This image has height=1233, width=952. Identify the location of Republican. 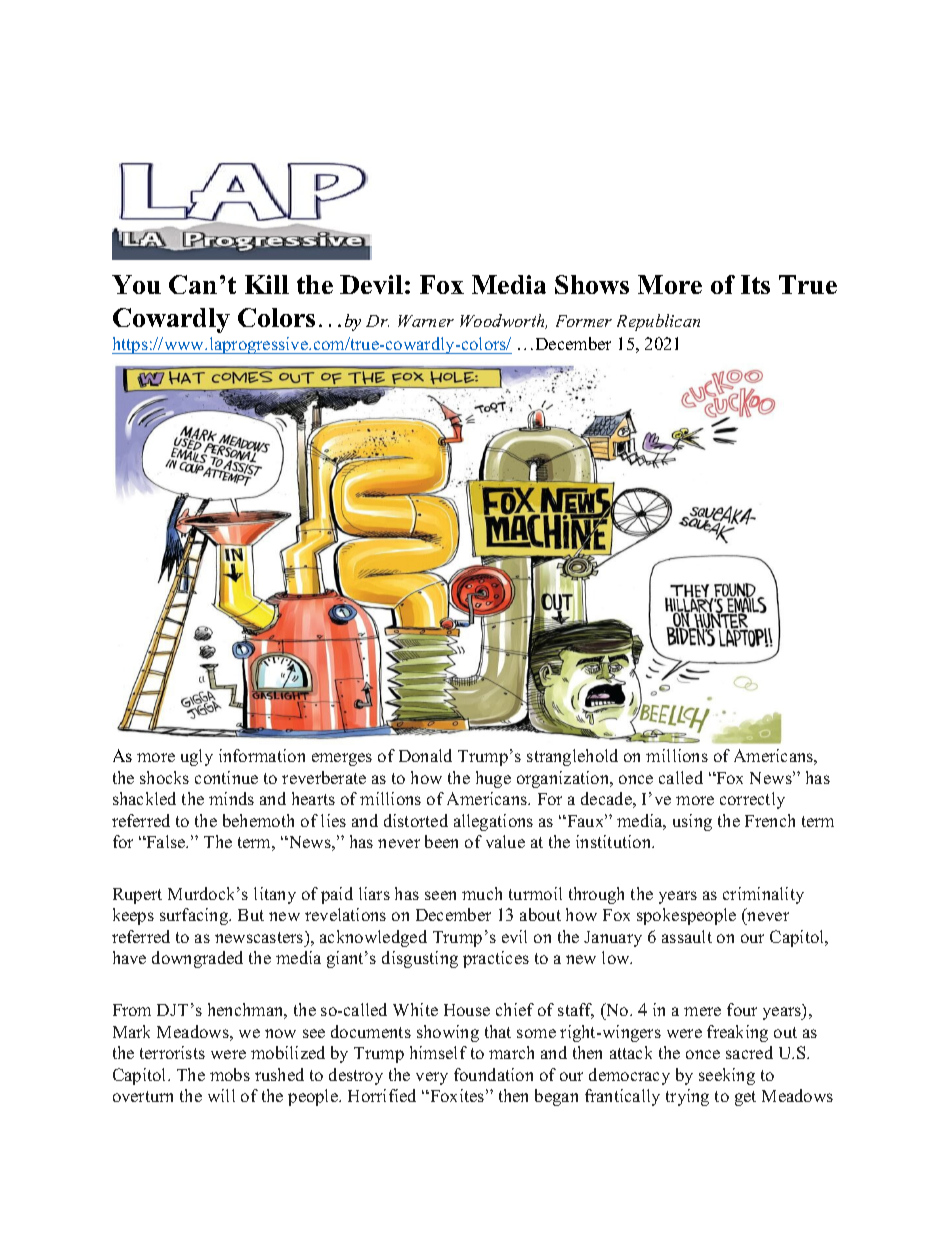
(658, 322).
